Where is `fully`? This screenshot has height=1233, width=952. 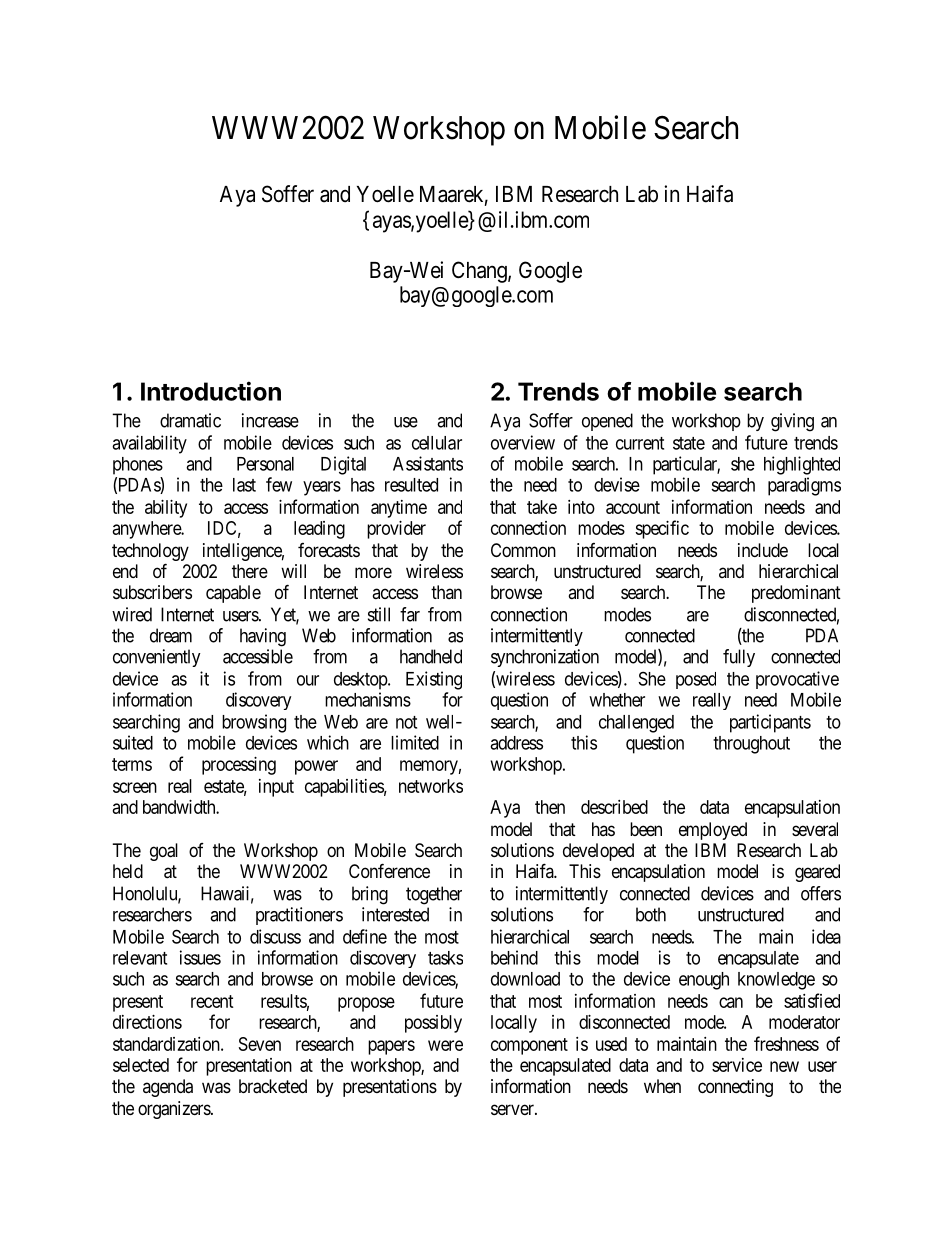
fully is located at coordinates (739, 658).
